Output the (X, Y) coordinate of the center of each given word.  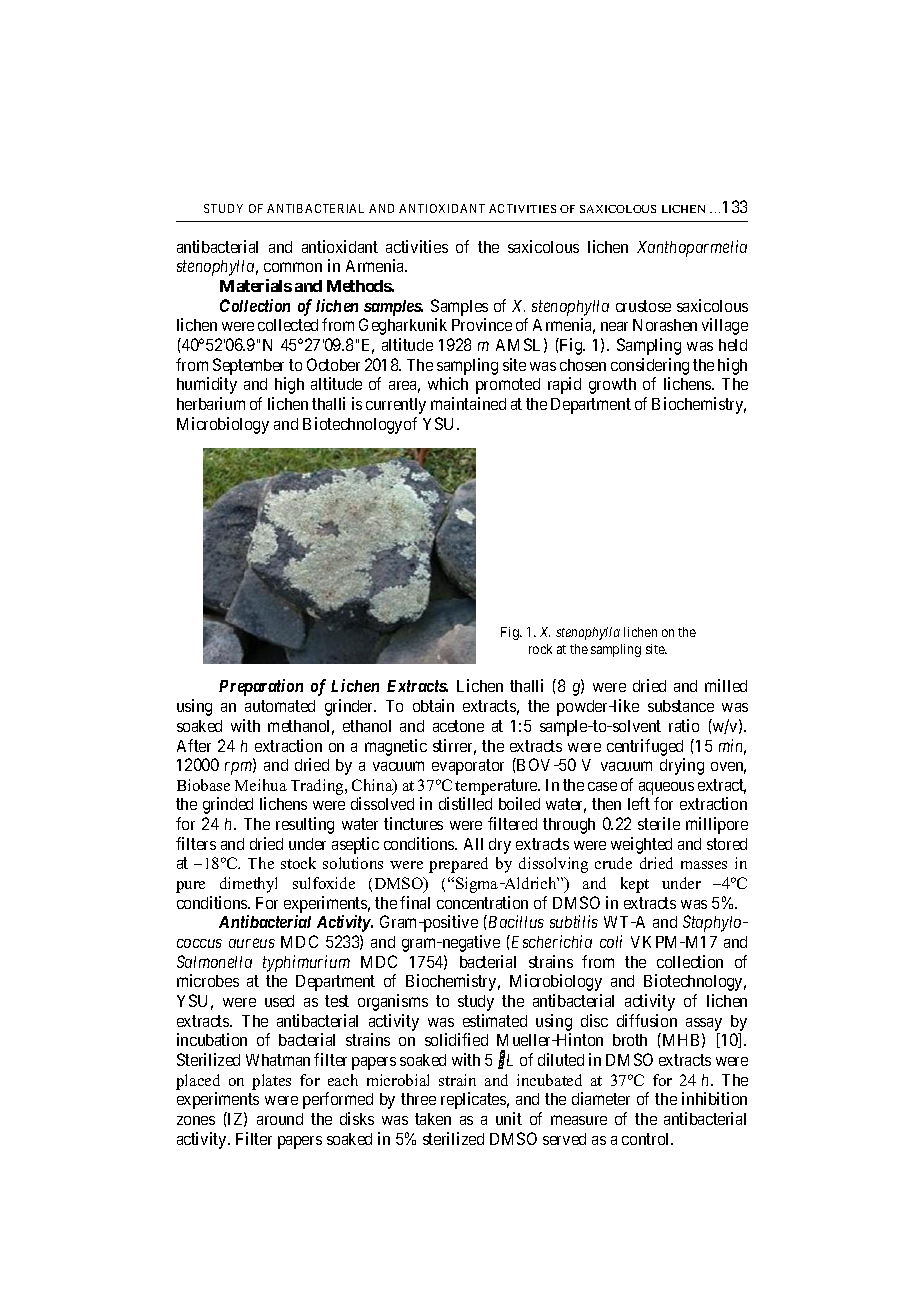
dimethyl (248, 885)
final (415, 902)
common (293, 267)
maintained (468, 403)
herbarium (211, 403)
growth (612, 386)
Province (482, 324)
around (280, 1119)
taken (433, 1119)
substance (681, 706)
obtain (433, 705)
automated (280, 706)
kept (635, 885)
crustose (643, 306)
